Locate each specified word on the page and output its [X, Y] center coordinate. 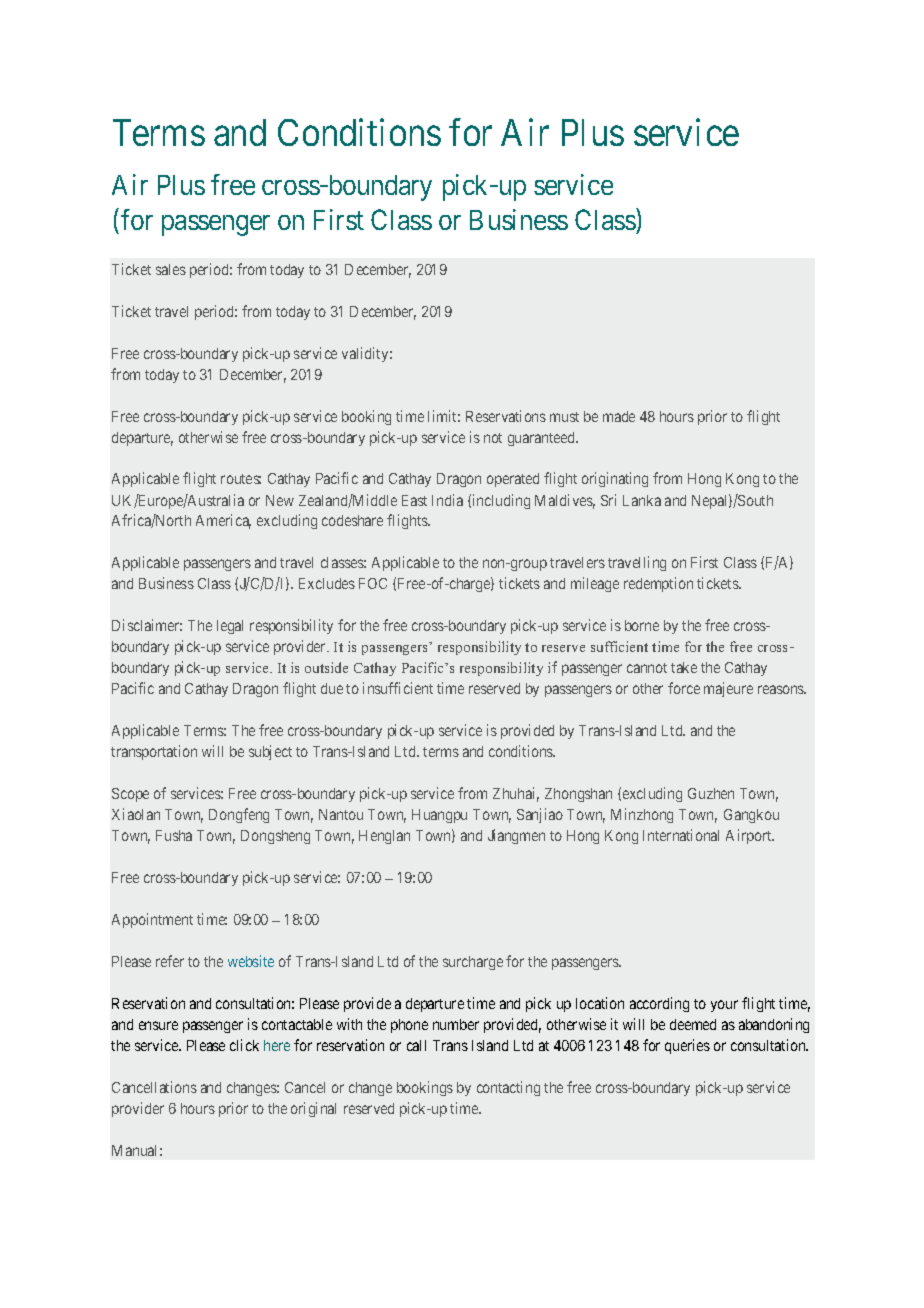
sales [171, 269]
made [619, 416]
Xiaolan [136, 814]
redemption [658, 584]
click [244, 1045]
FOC [373, 583]
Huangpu [439, 816]
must [564, 417]
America [223, 521]
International [681, 835]
